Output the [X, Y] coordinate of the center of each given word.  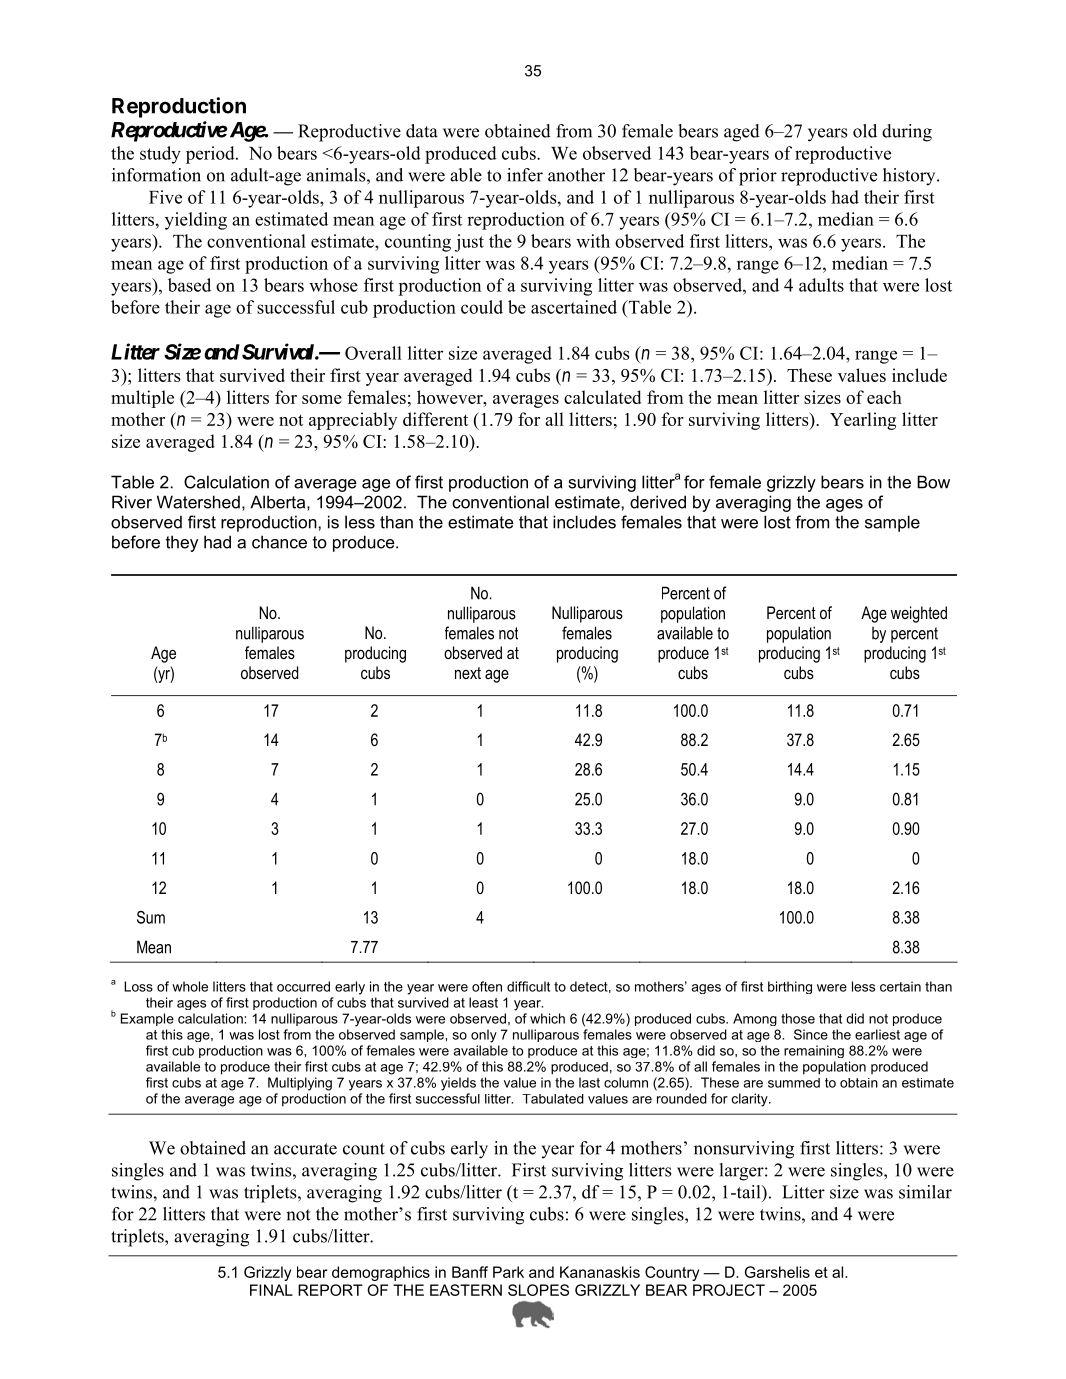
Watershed [198, 502]
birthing [790, 987]
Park [508, 1272]
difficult [528, 986]
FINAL [271, 1290]
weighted [919, 614]
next [468, 673]
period [211, 155]
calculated [602, 397]
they [182, 543]
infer [525, 175]
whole [190, 986]
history [910, 177]
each [884, 397]
